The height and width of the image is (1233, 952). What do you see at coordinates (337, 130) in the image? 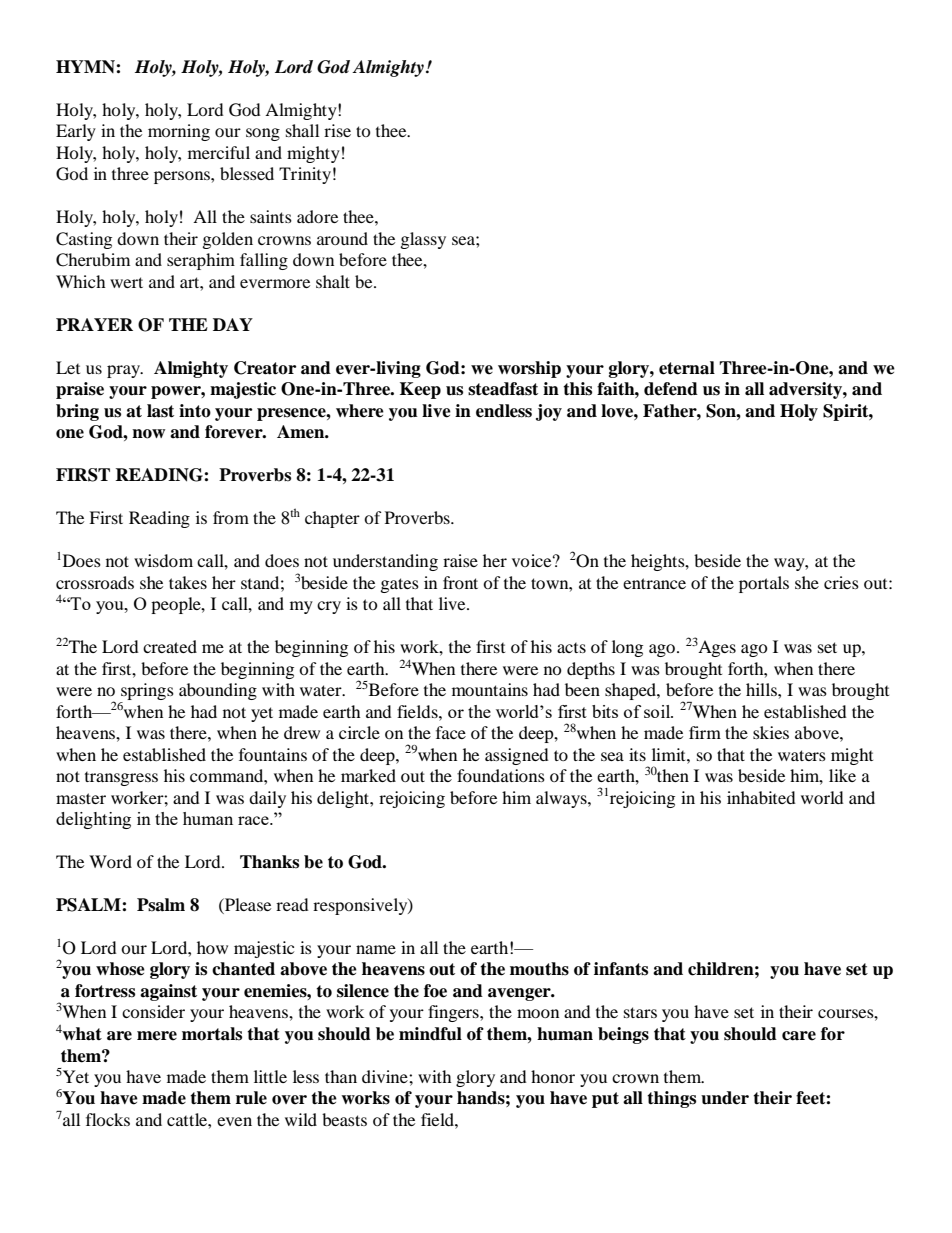
I see `rise` at bounding box center [337, 130].
